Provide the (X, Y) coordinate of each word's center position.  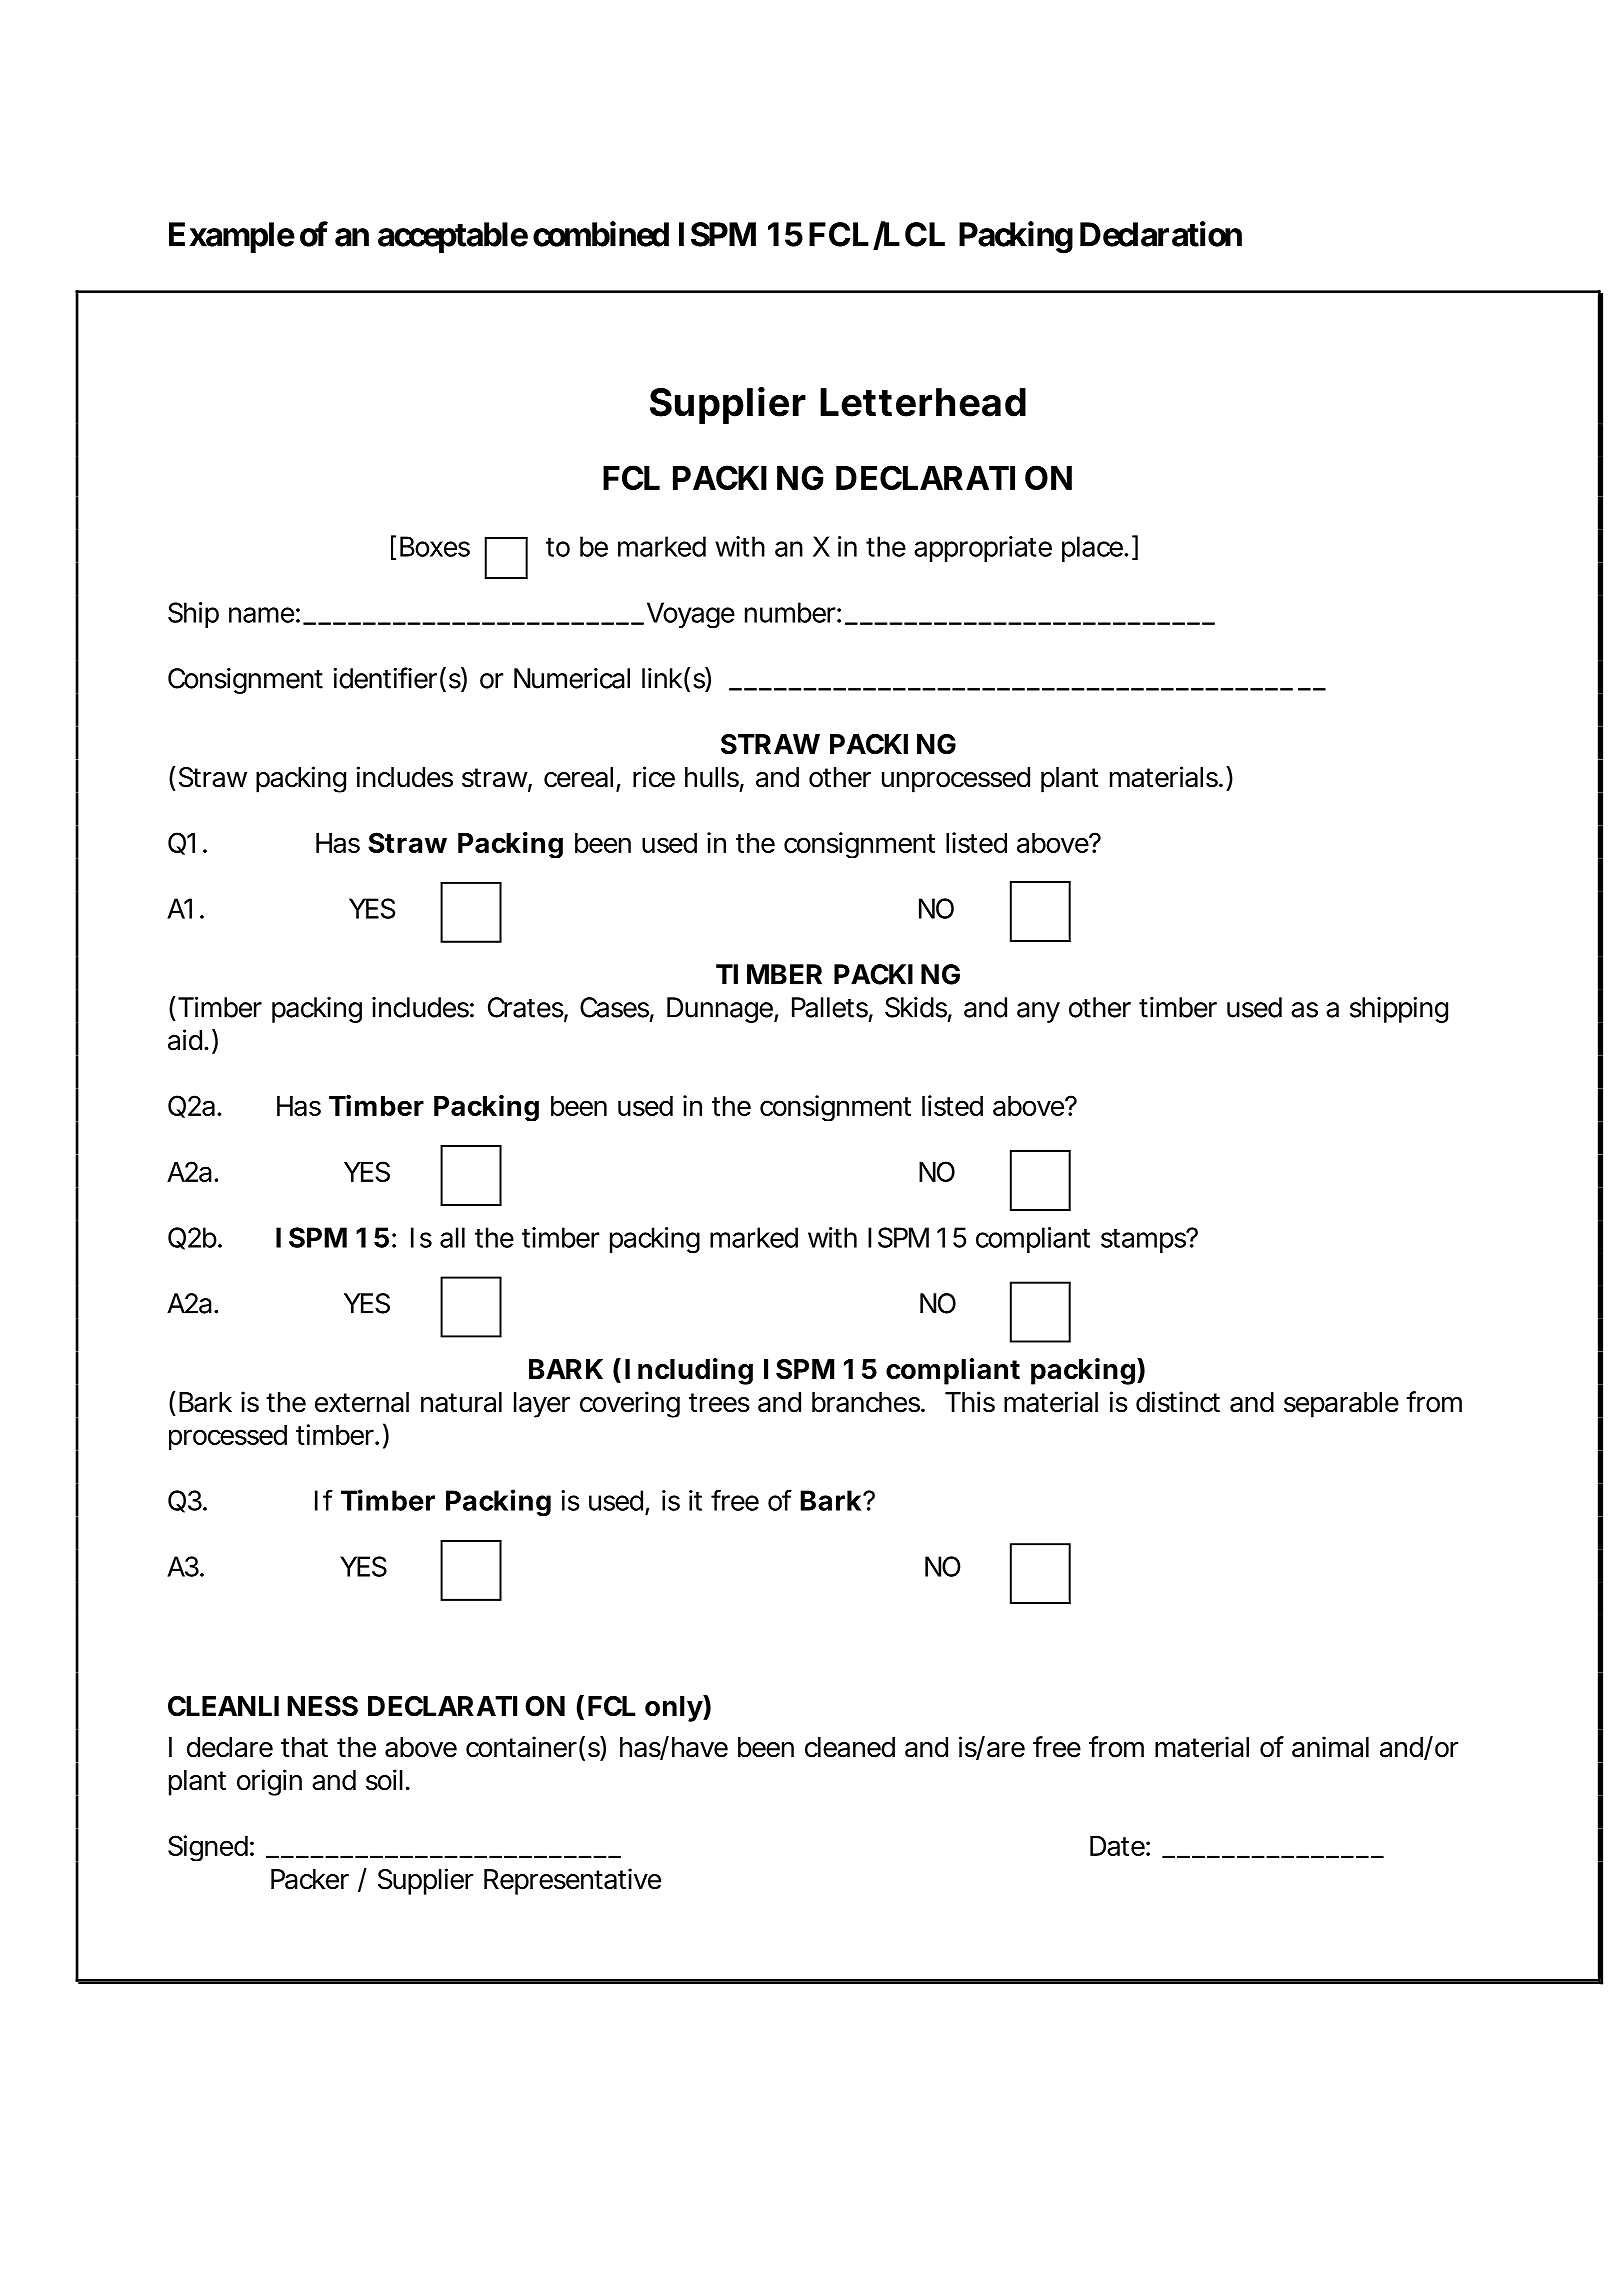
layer (542, 1405)
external (362, 1402)
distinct (1178, 1402)
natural (461, 1402)
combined (601, 234)
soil (384, 1780)
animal (1330, 1747)
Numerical (572, 678)
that (304, 1747)
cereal (578, 777)
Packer (310, 1879)
